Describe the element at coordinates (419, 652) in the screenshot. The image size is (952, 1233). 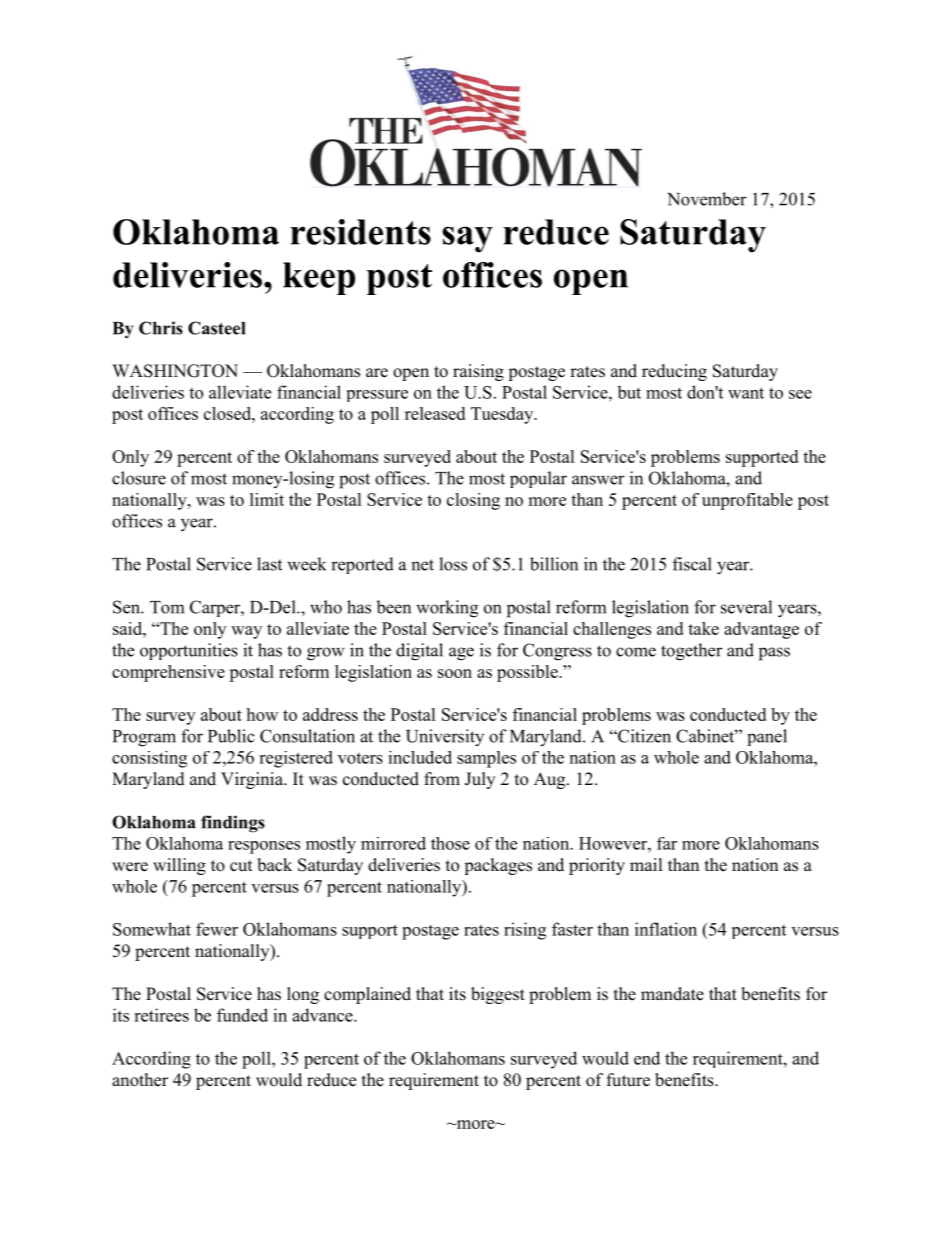
I see `digital` at that location.
